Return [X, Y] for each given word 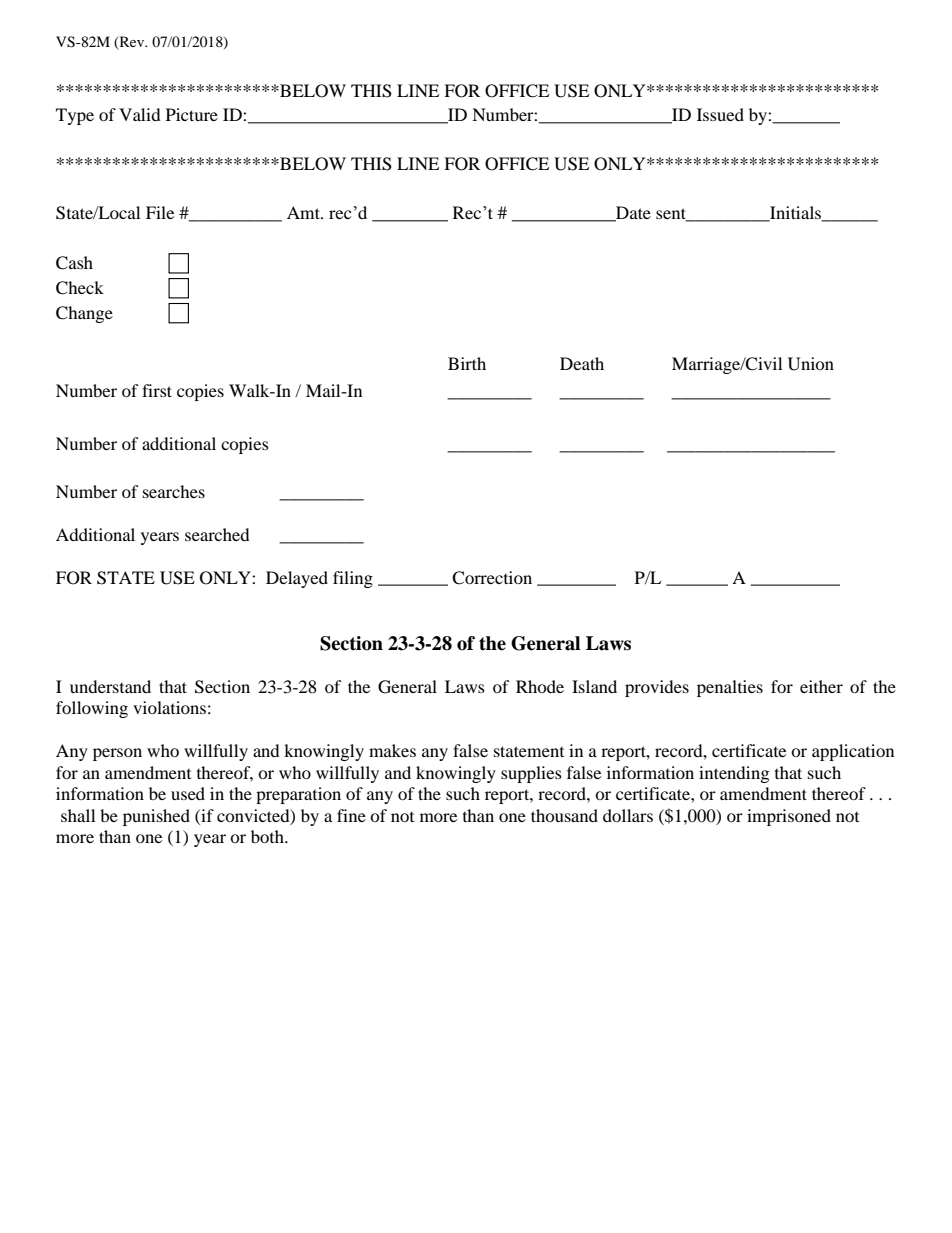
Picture [192, 114]
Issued [720, 114]
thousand [564, 815]
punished [156, 817]
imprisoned [789, 817]
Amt [304, 212]
